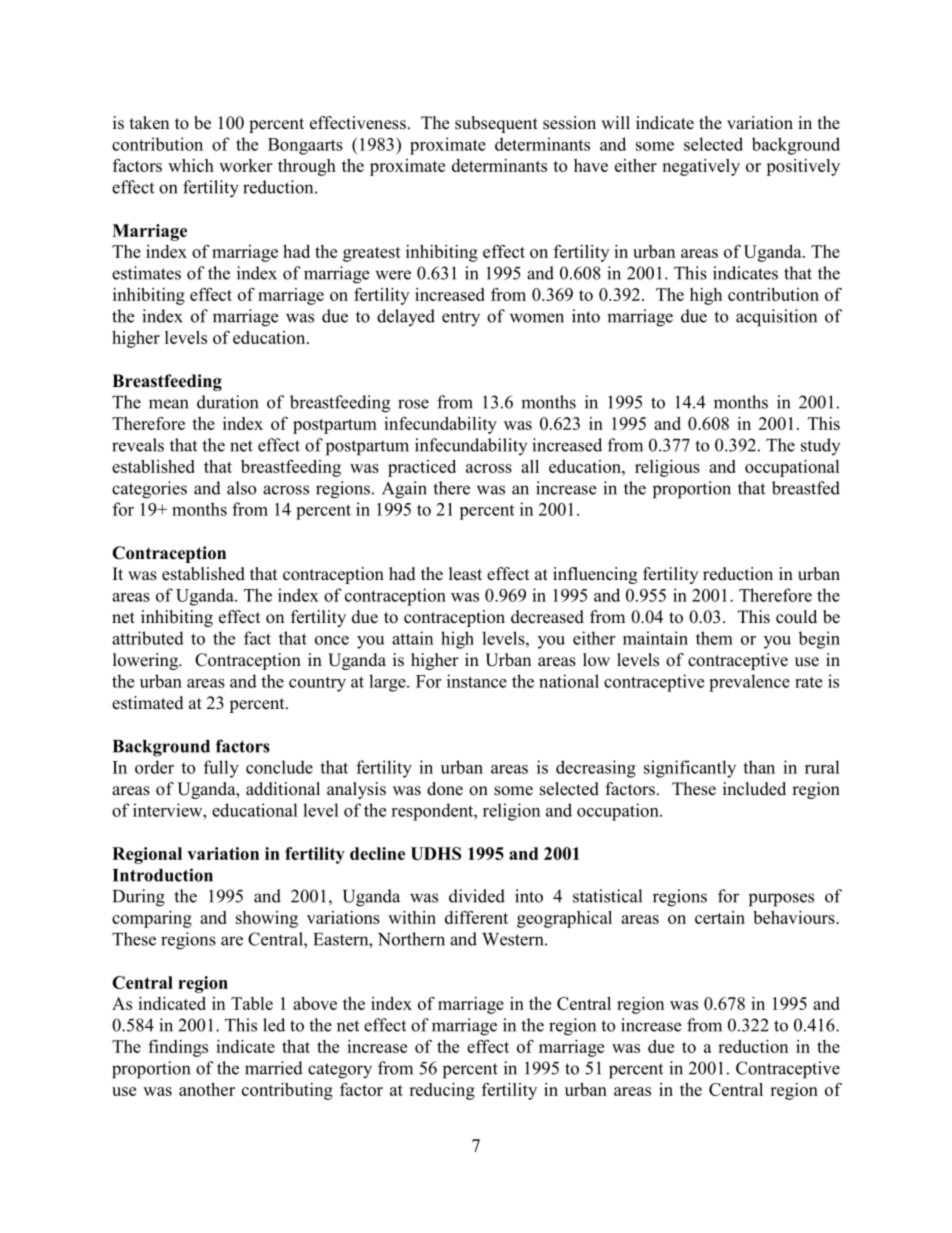  I want to click on all, so click(530, 466).
